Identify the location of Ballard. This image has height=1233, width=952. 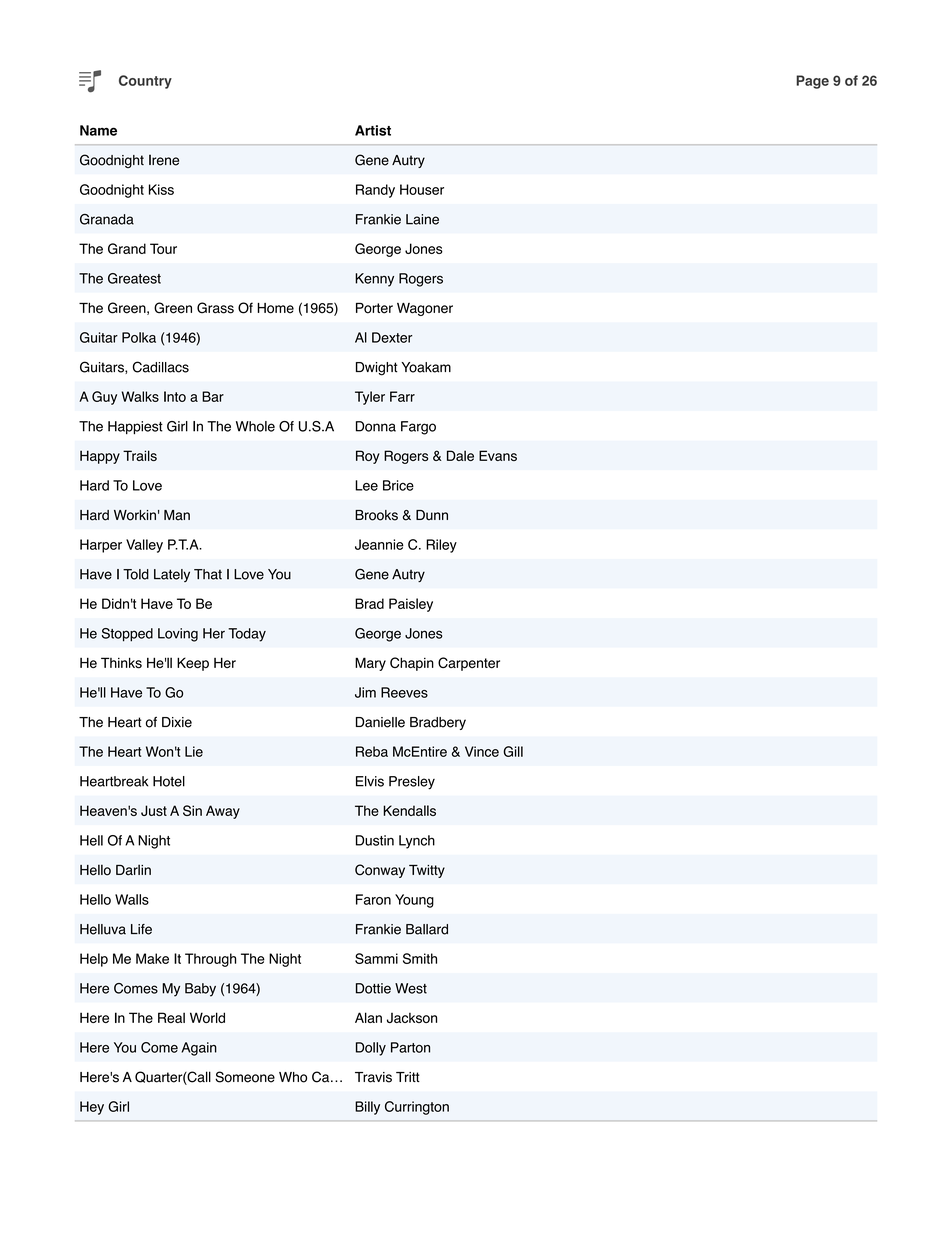
(427, 929).
